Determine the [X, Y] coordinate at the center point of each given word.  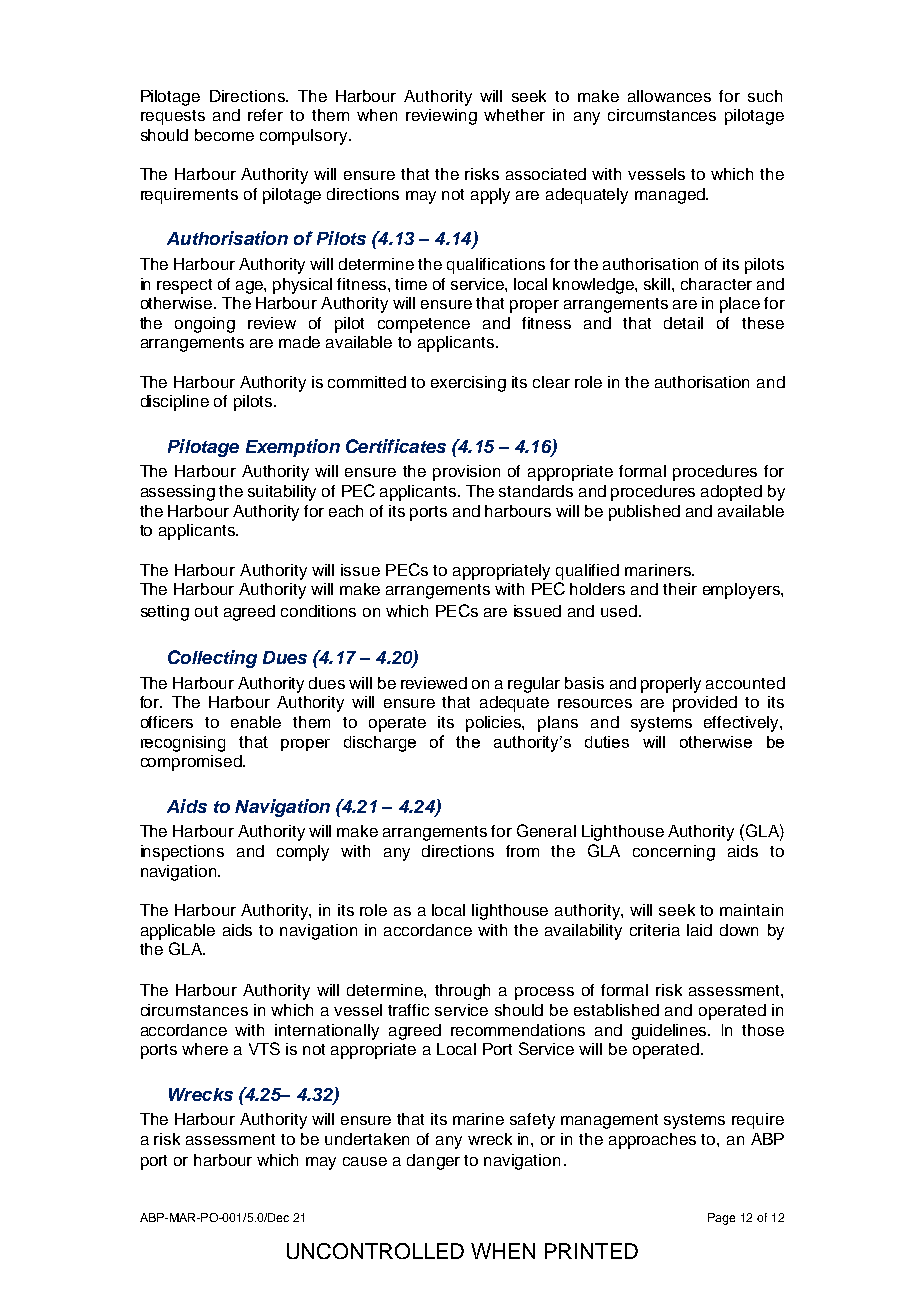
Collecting [212, 659]
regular [534, 685]
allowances [669, 96]
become [224, 135]
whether [514, 115]
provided [705, 704]
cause [365, 1161]
